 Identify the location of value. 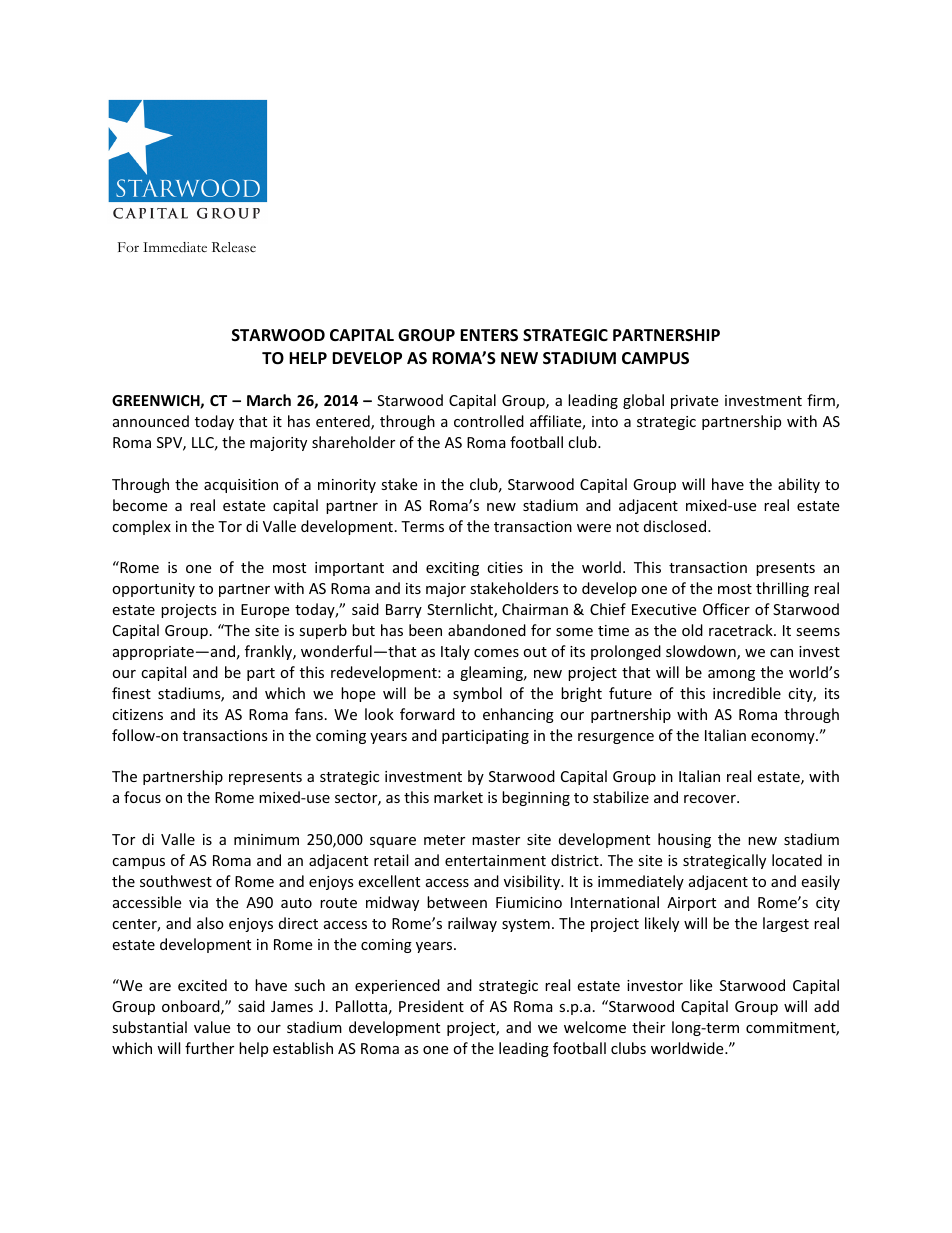
(212, 1027).
